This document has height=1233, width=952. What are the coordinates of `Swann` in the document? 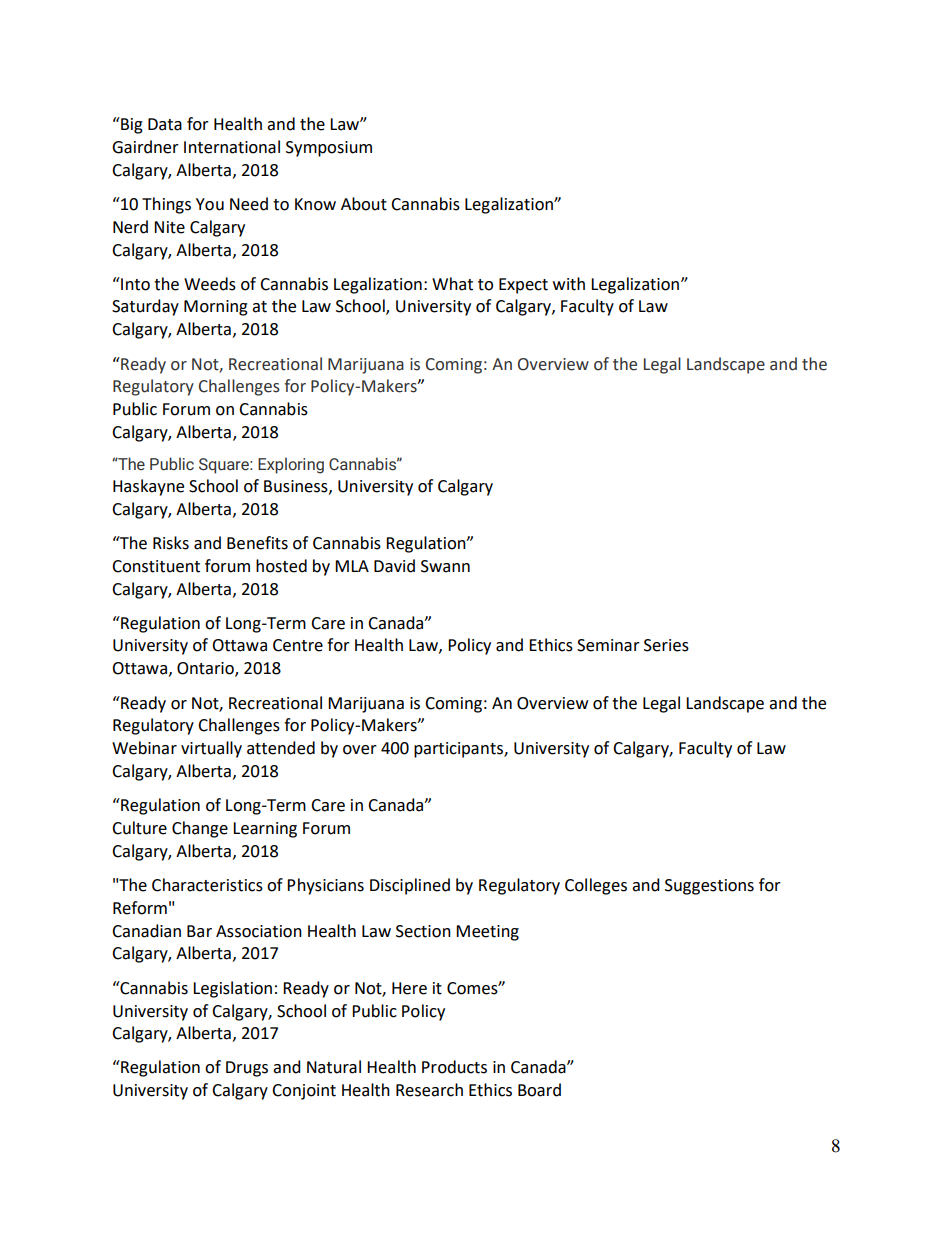 It's located at (445, 566).
